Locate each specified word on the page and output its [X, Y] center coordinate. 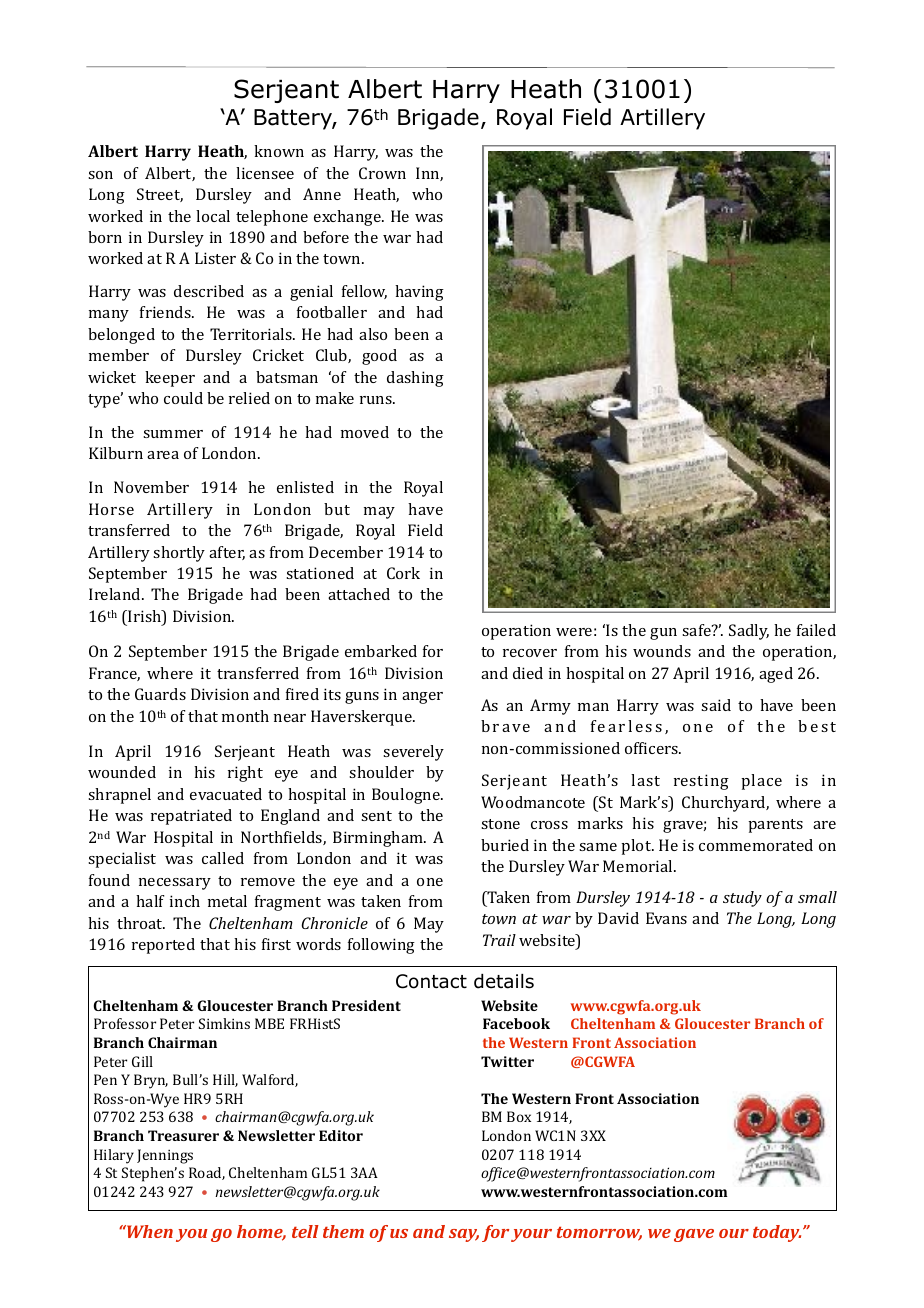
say [464, 1235]
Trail [499, 940]
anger [422, 698]
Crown [382, 173]
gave [694, 1235]
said [716, 705]
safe [697, 630]
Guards [160, 694]
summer [173, 434]
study [742, 899]
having [419, 293]
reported [163, 946]
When [149, 1231]
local [213, 216]
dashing [415, 379]
